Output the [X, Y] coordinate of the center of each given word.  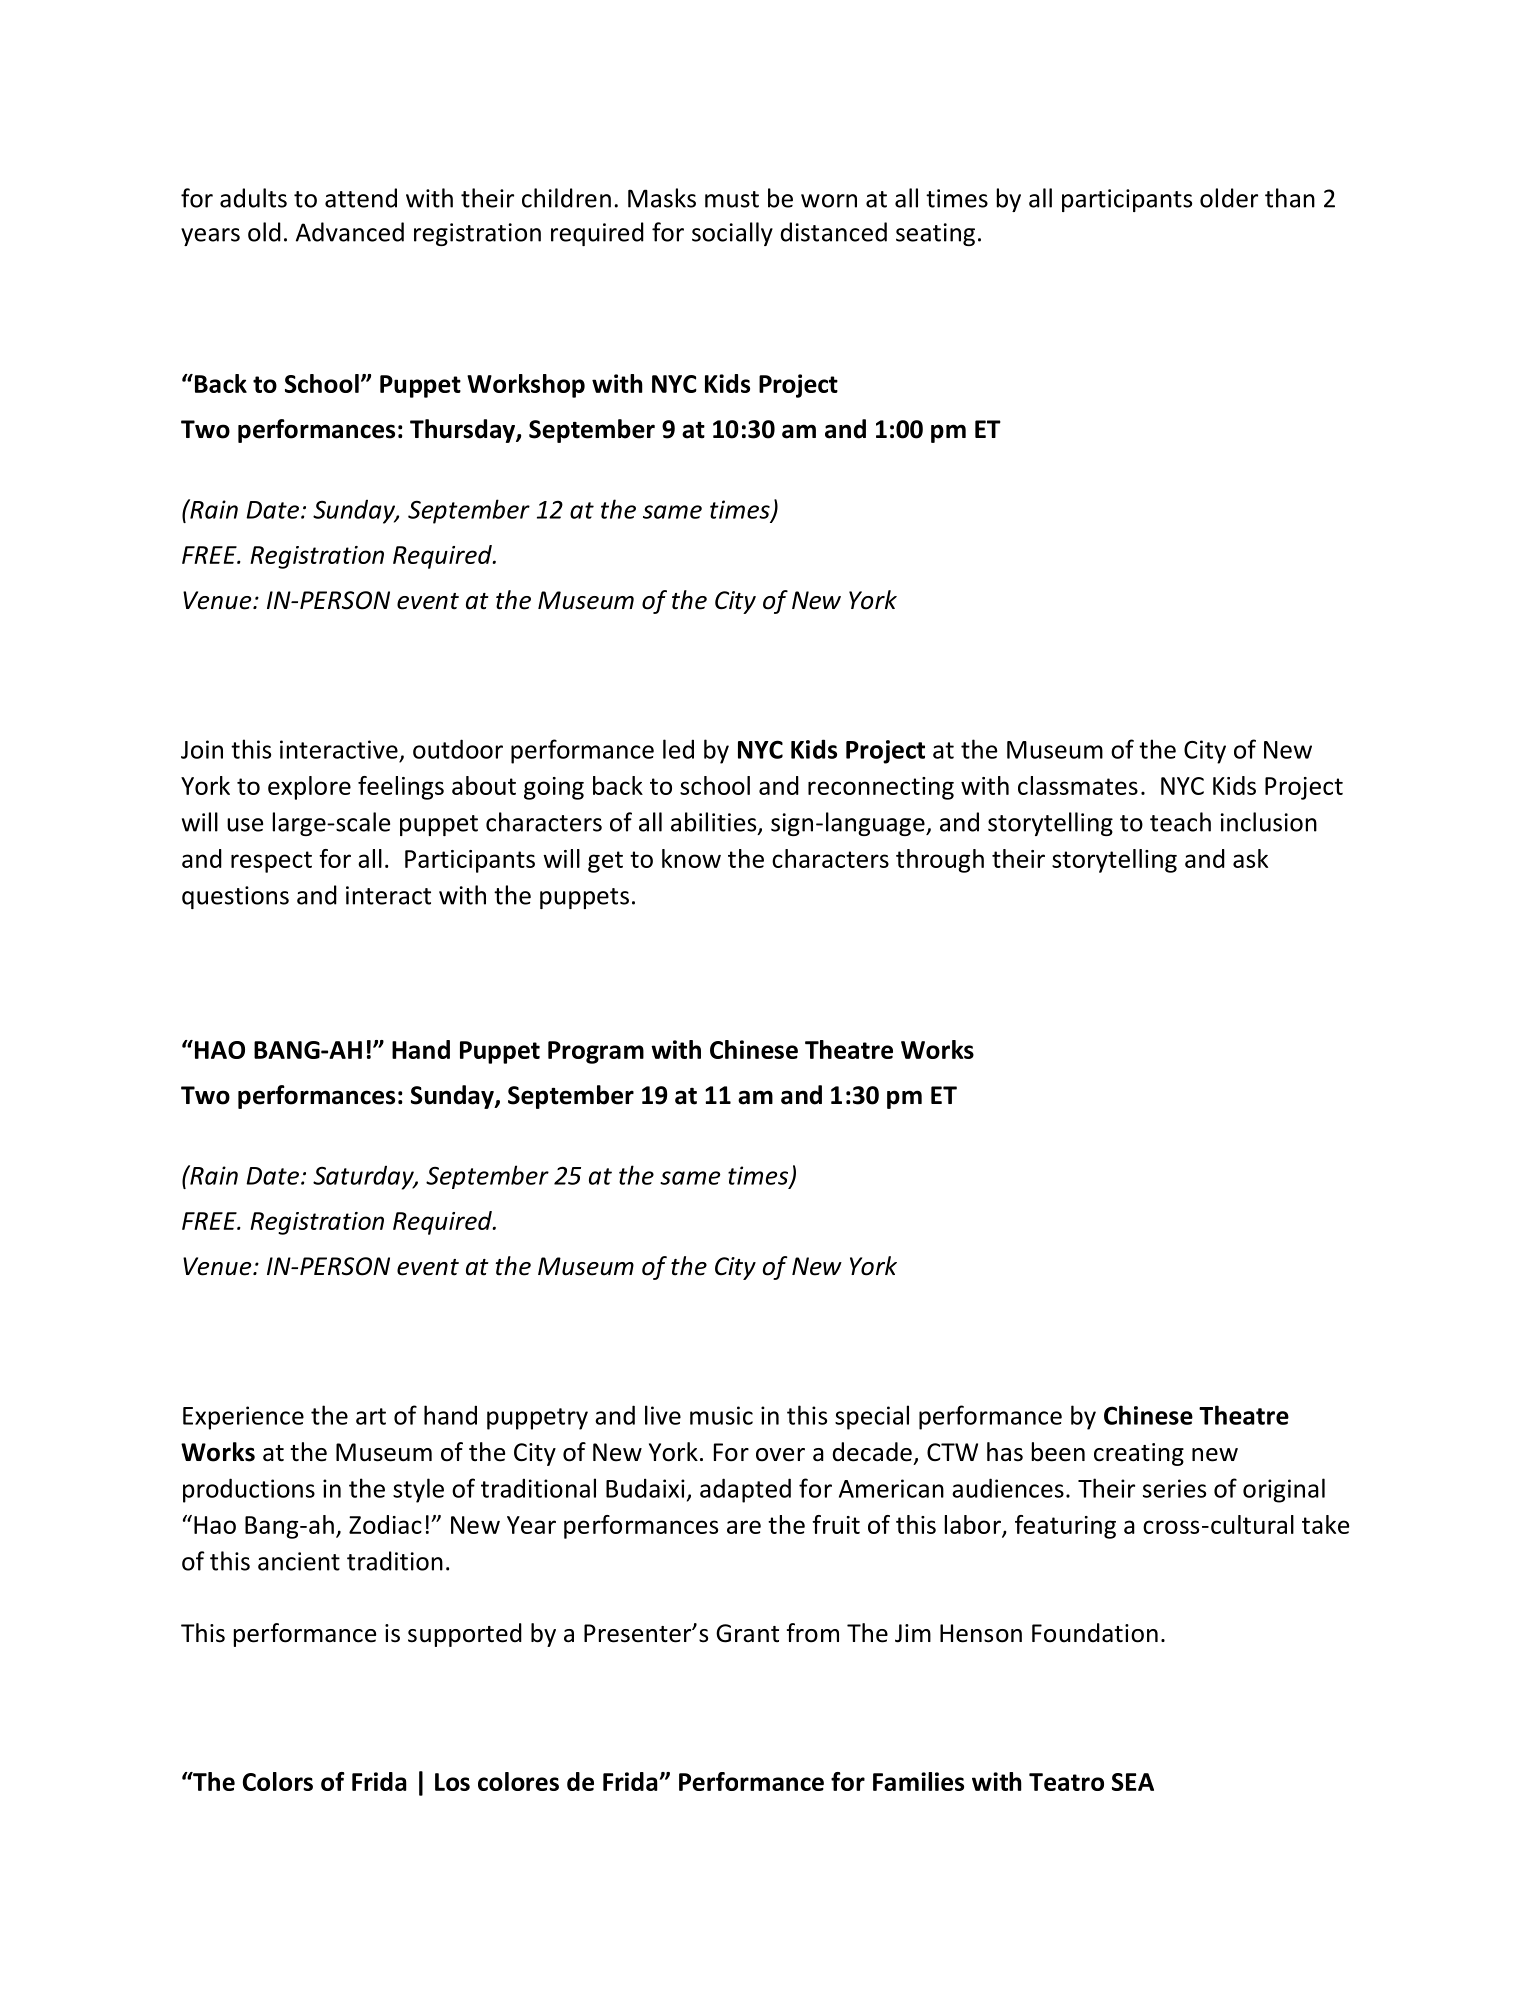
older [1229, 198]
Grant [747, 1633]
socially [732, 234]
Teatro [1066, 1782]
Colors [278, 1781]
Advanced [350, 232]
